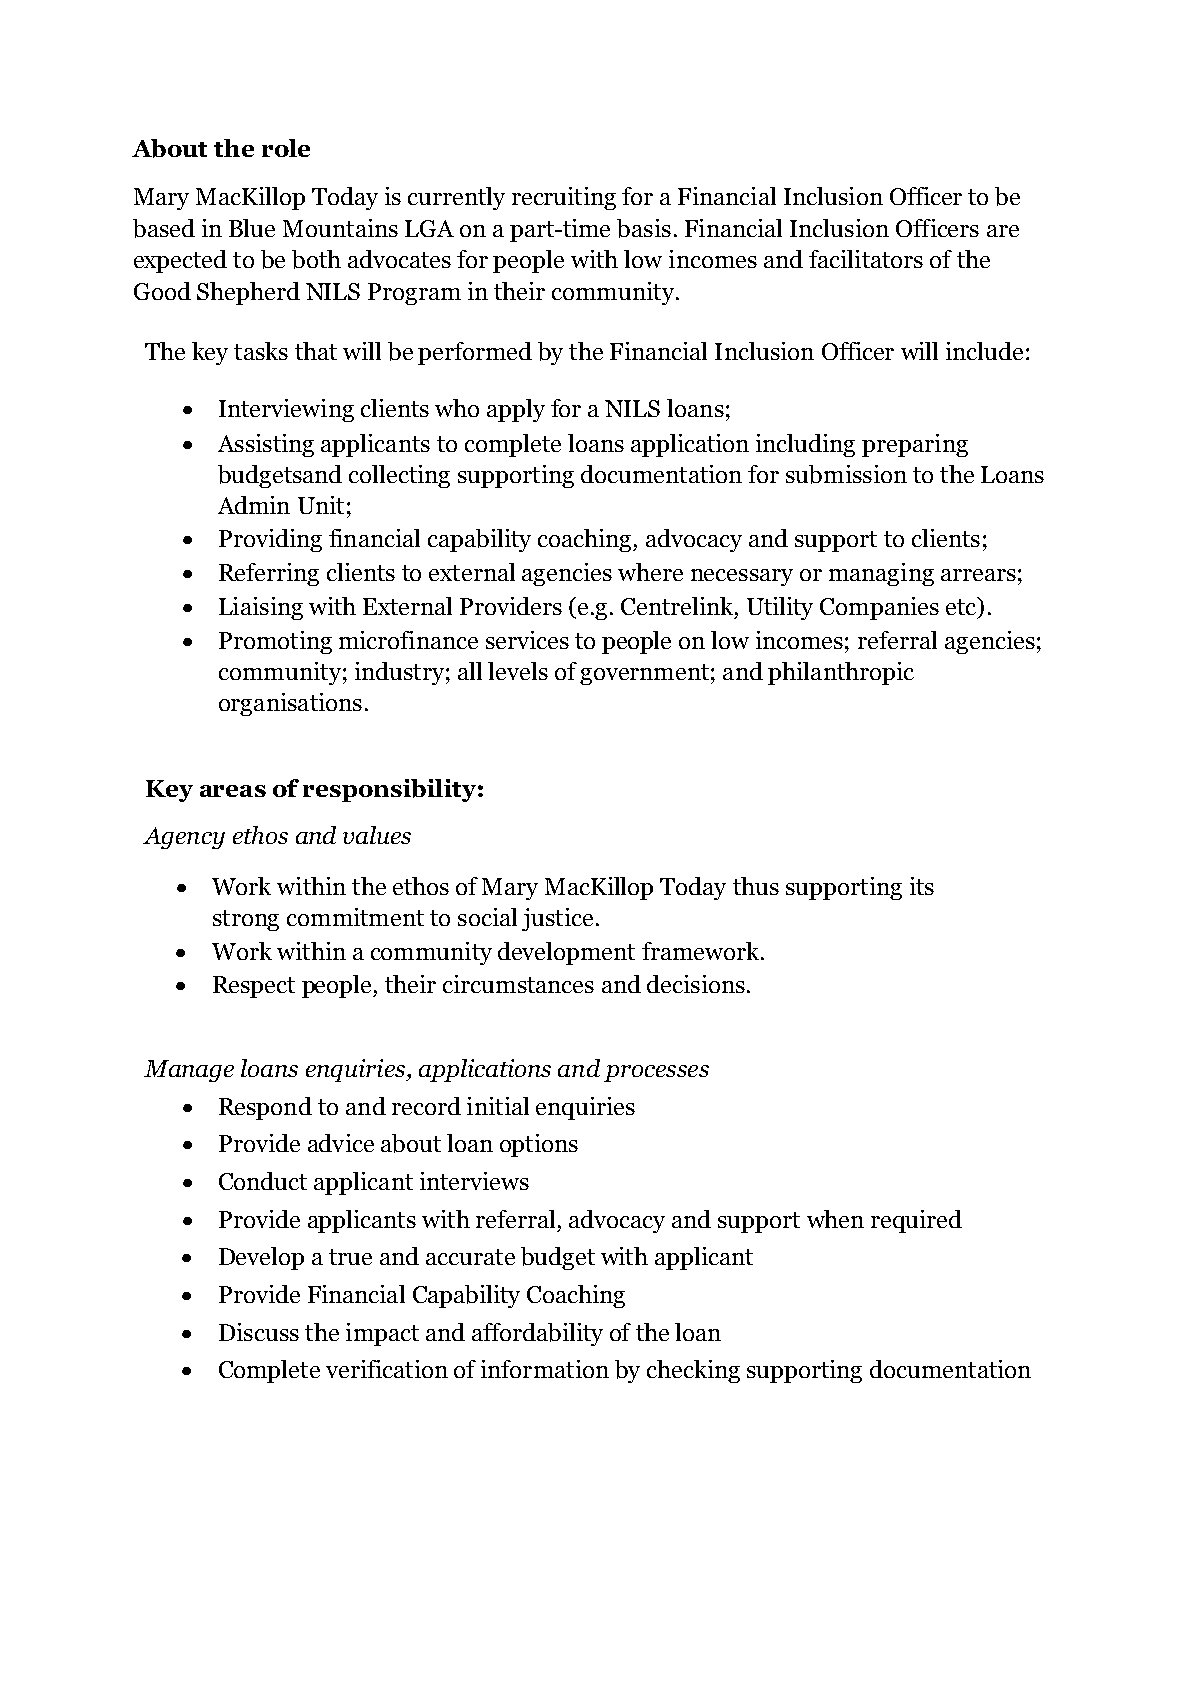 Image resolution: width=1202 pixels, height=1699 pixels. I want to click on role, so click(286, 148).
